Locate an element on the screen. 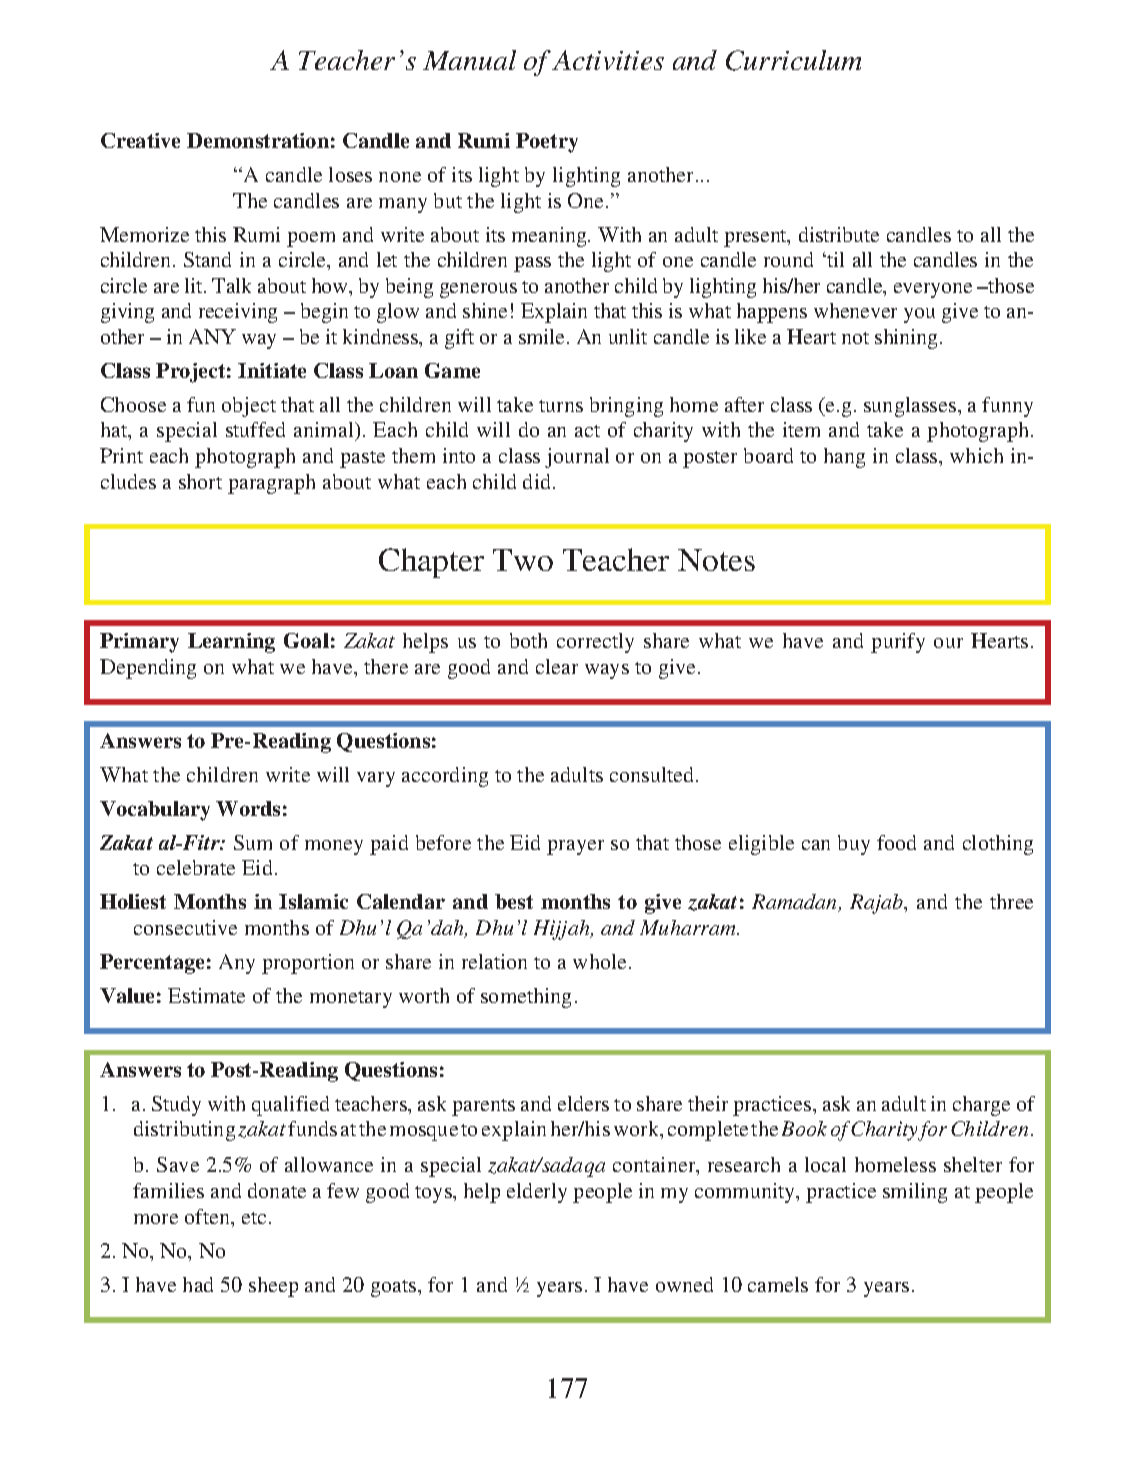 The width and height of the screenshot is (1135, 1469). Curriculum is located at coordinates (793, 60).
